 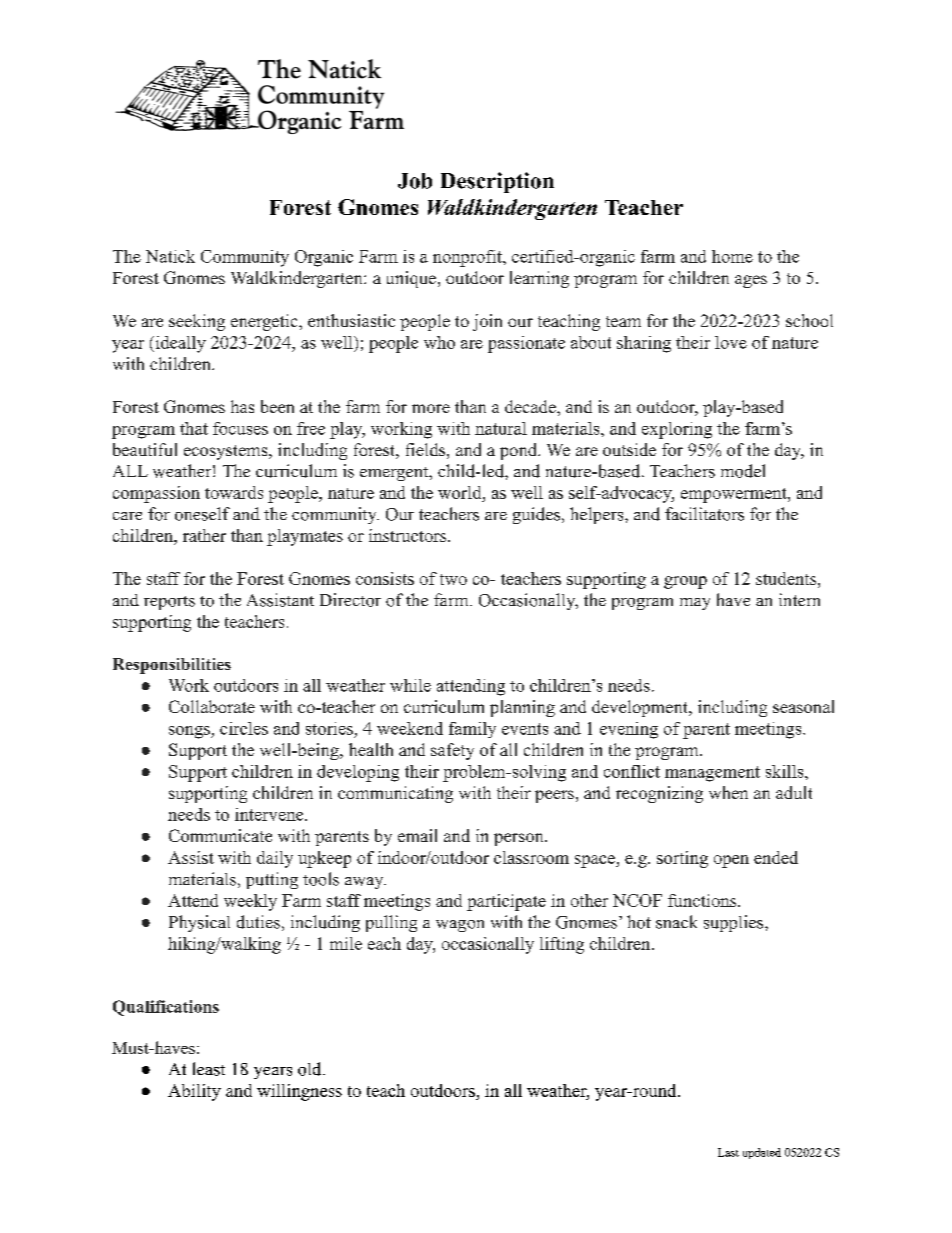 What do you see at coordinates (299, 1092) in the image?
I see `willingness` at bounding box center [299, 1092].
